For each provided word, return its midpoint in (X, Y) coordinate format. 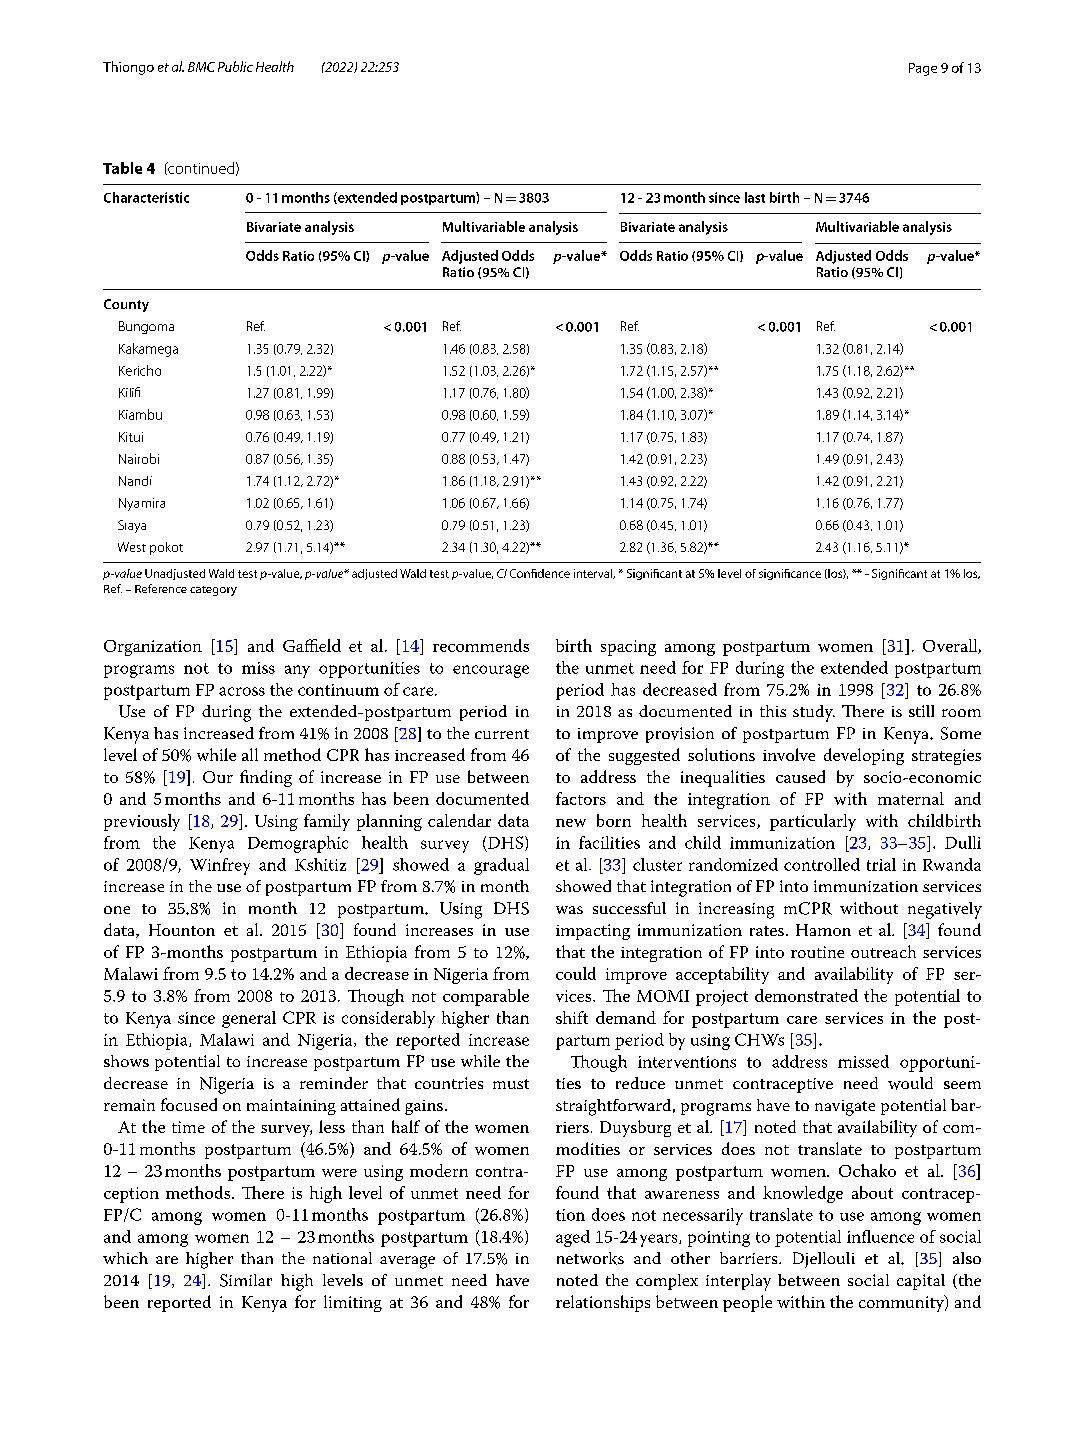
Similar (246, 1280)
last (755, 197)
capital (921, 1282)
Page (923, 69)
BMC (201, 67)
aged (573, 1238)
